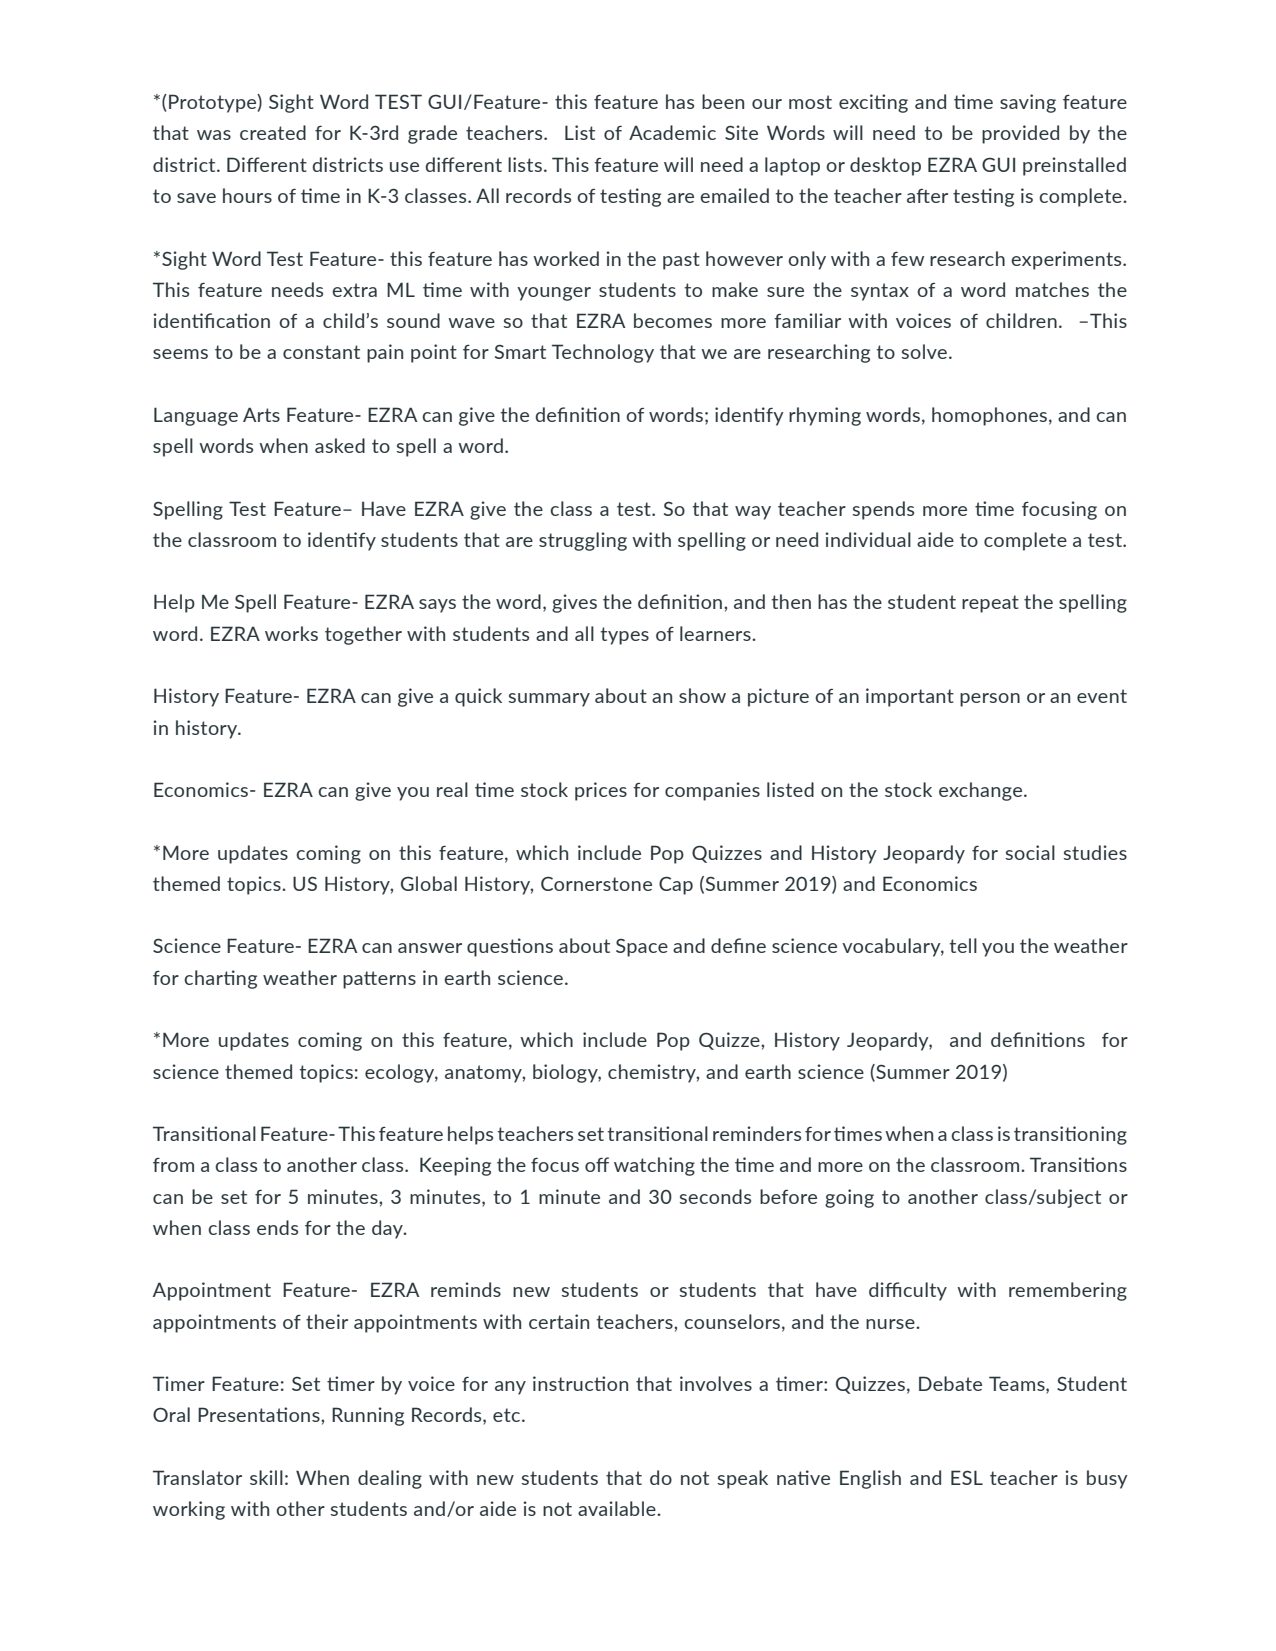 The image size is (1276, 1651). Describe the element at coordinates (672, 132) in the page. I see `Academic` at that location.
